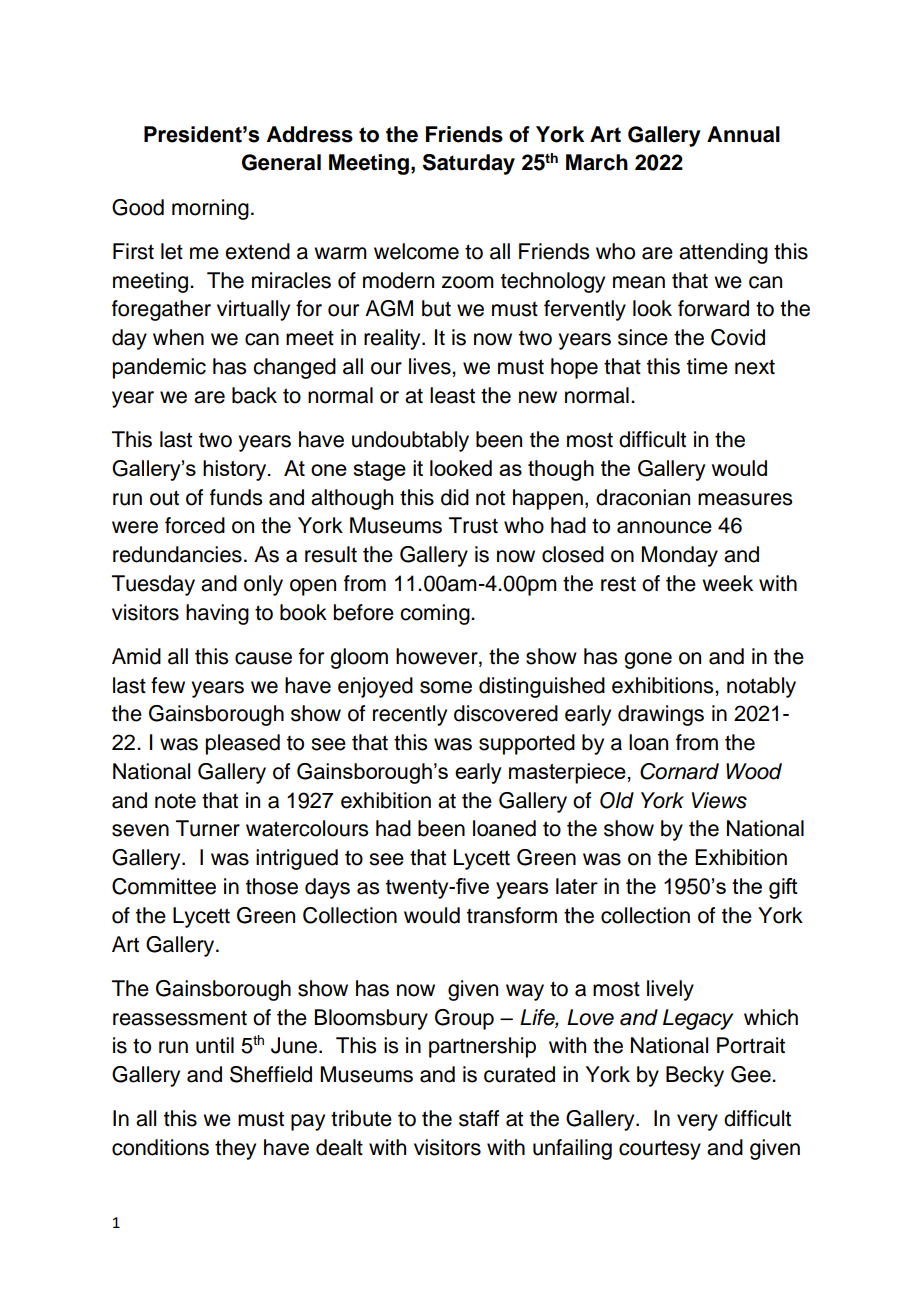 The width and height of the page is (924, 1308). I want to click on coming, so click(436, 614).
